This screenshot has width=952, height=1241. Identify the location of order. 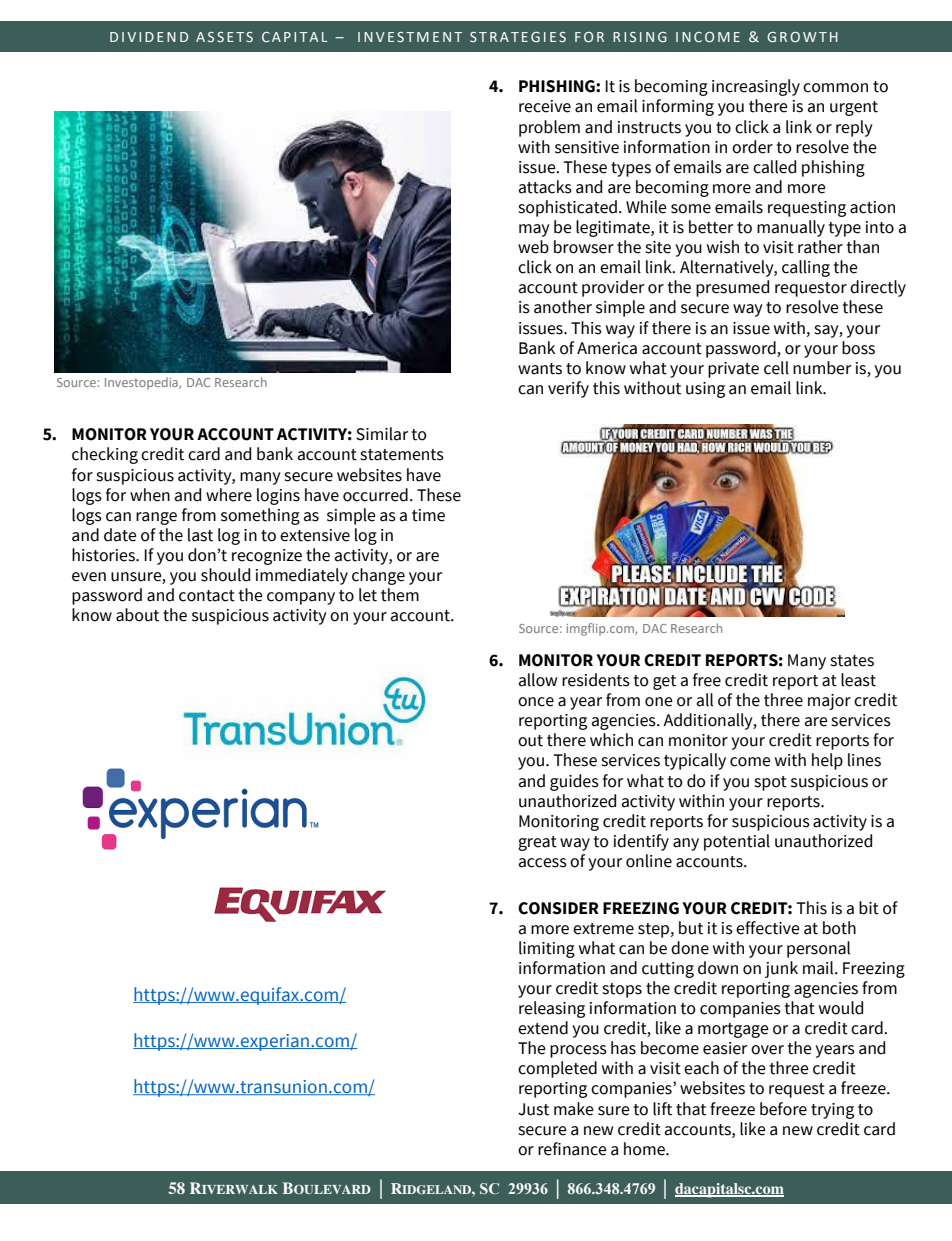
(752, 147).
